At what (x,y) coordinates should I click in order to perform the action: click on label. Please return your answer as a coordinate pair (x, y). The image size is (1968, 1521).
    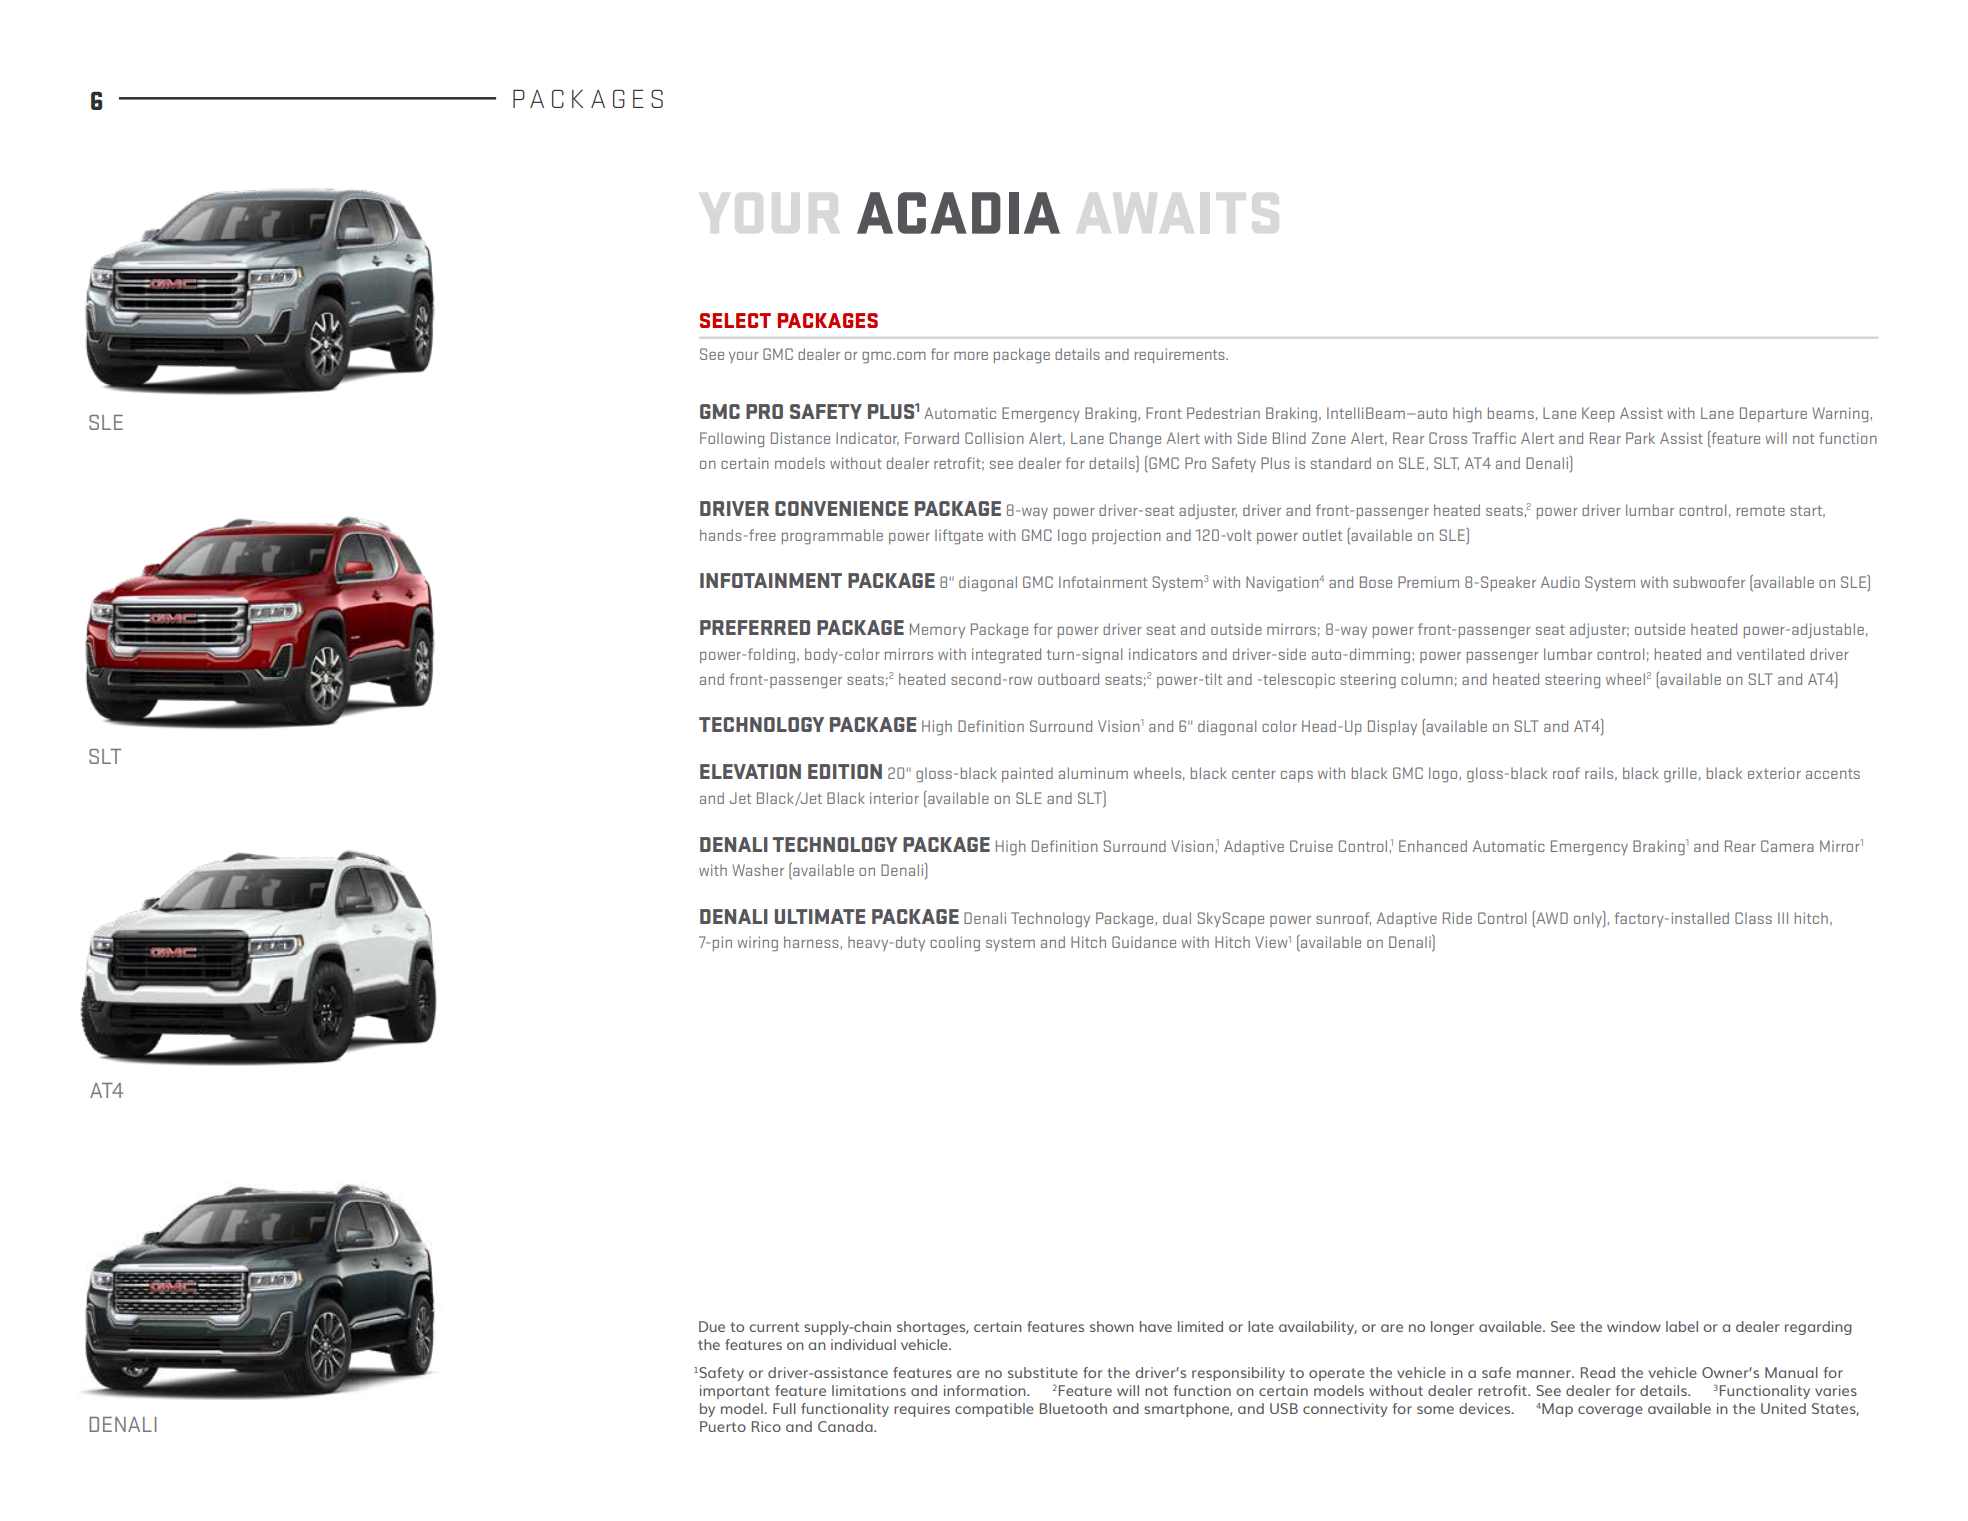
    Looking at the image, I should click on (1682, 1326).
